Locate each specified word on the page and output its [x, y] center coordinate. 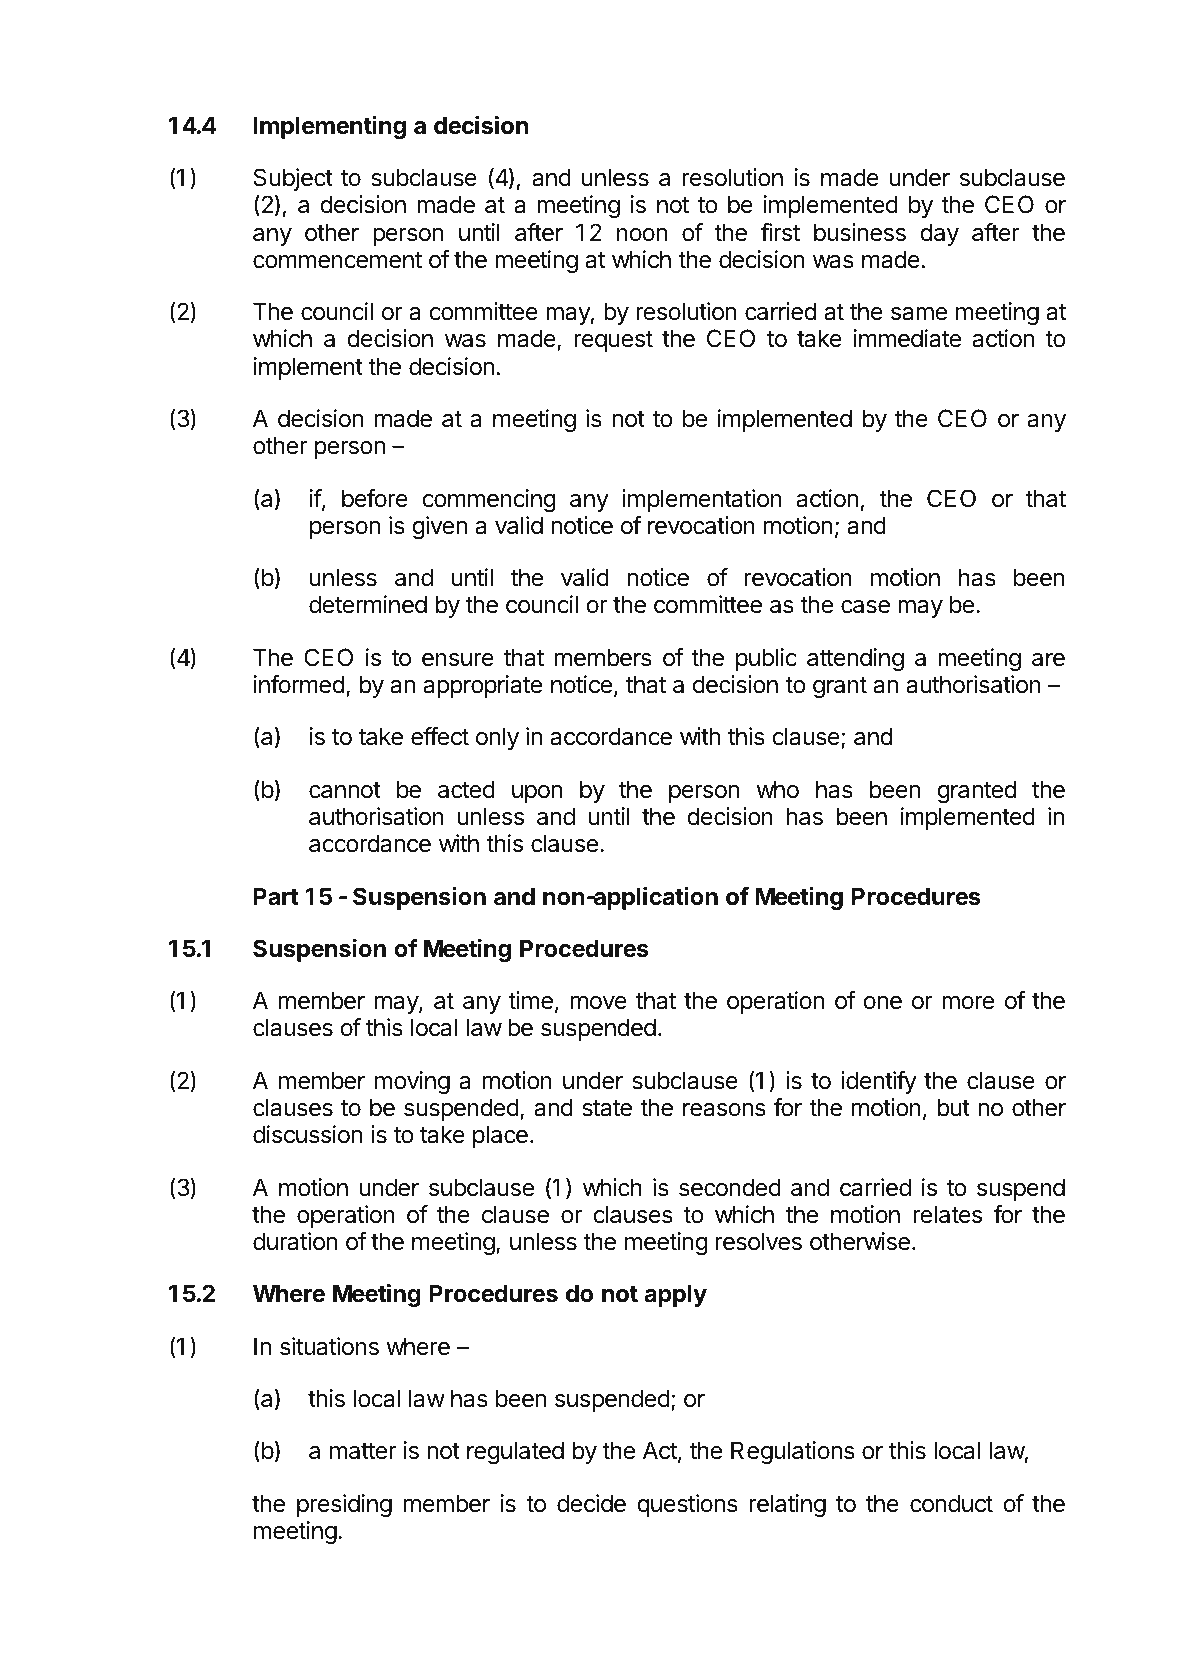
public [766, 659]
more [968, 1003]
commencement [337, 260]
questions [687, 1505]
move [599, 1003]
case [865, 607]
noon [642, 235]
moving [412, 1082]
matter [363, 1451]
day [939, 234]
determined [368, 604]
